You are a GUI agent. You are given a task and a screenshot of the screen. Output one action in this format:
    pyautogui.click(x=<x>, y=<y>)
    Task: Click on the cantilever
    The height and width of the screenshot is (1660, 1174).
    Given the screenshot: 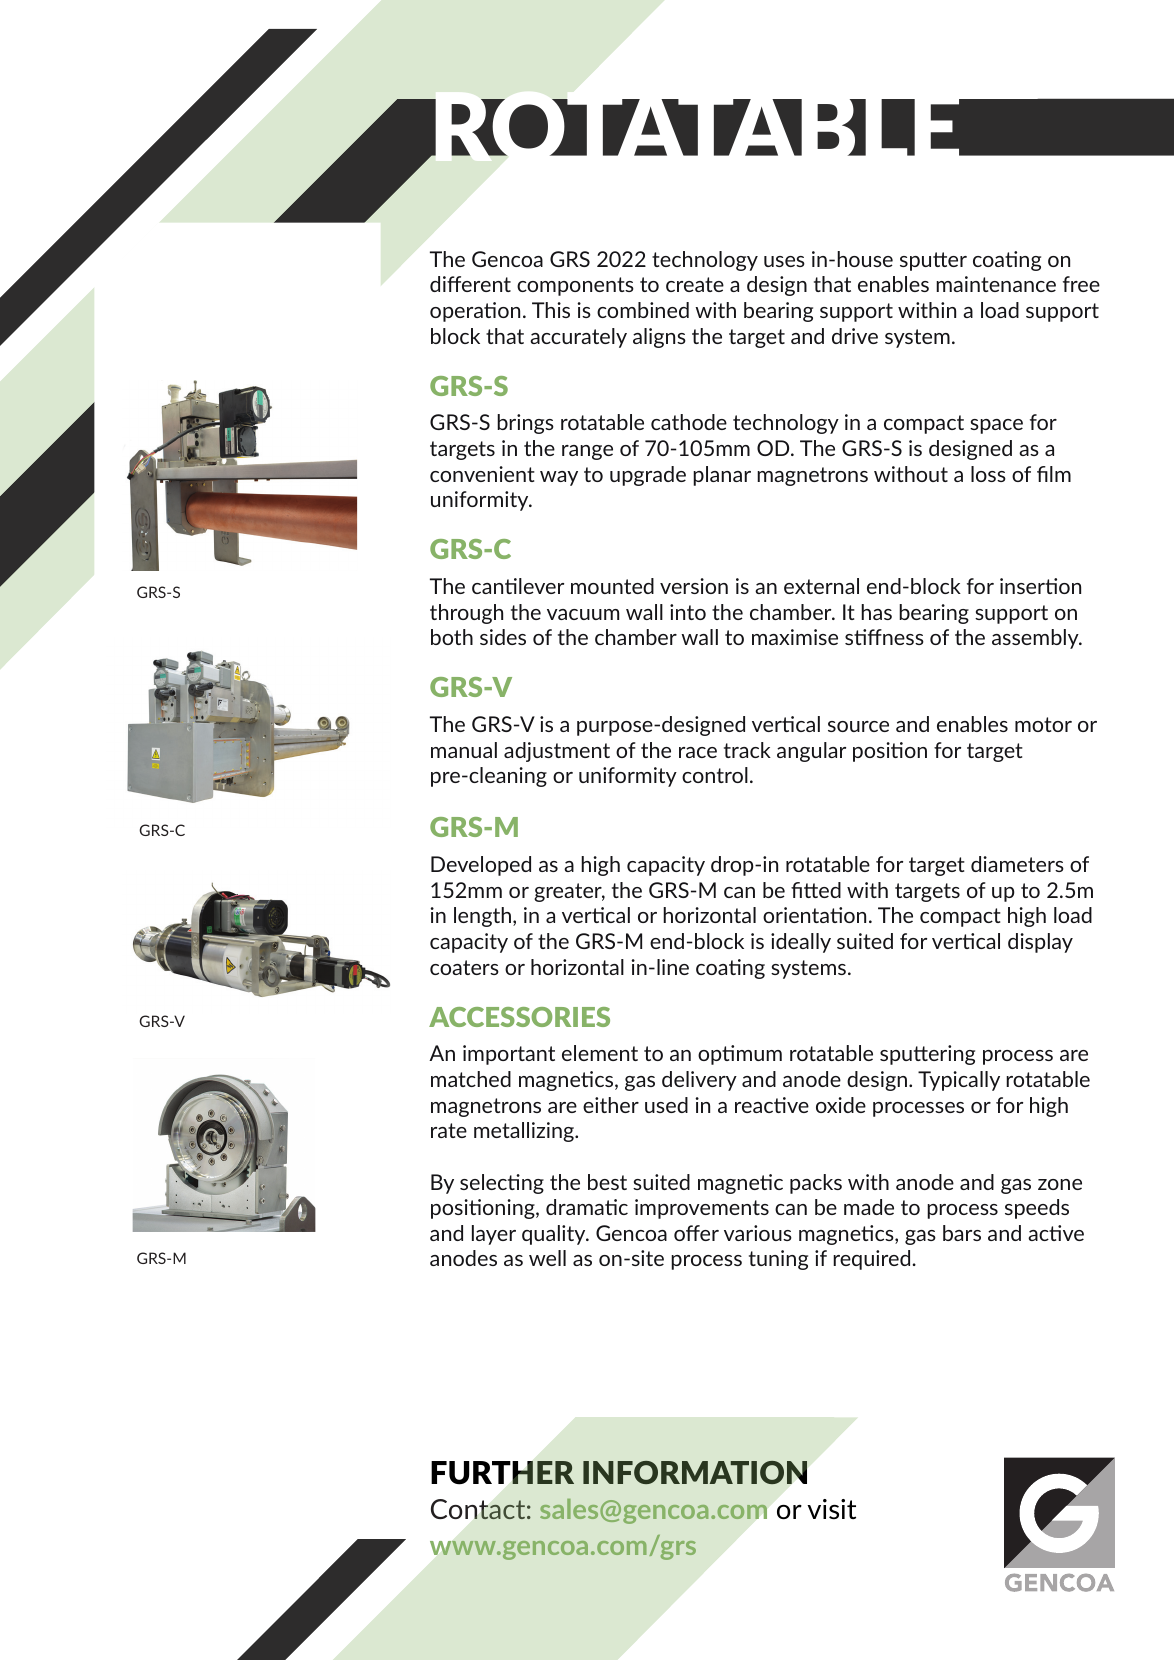 What is the action you would take?
    pyautogui.click(x=518, y=586)
